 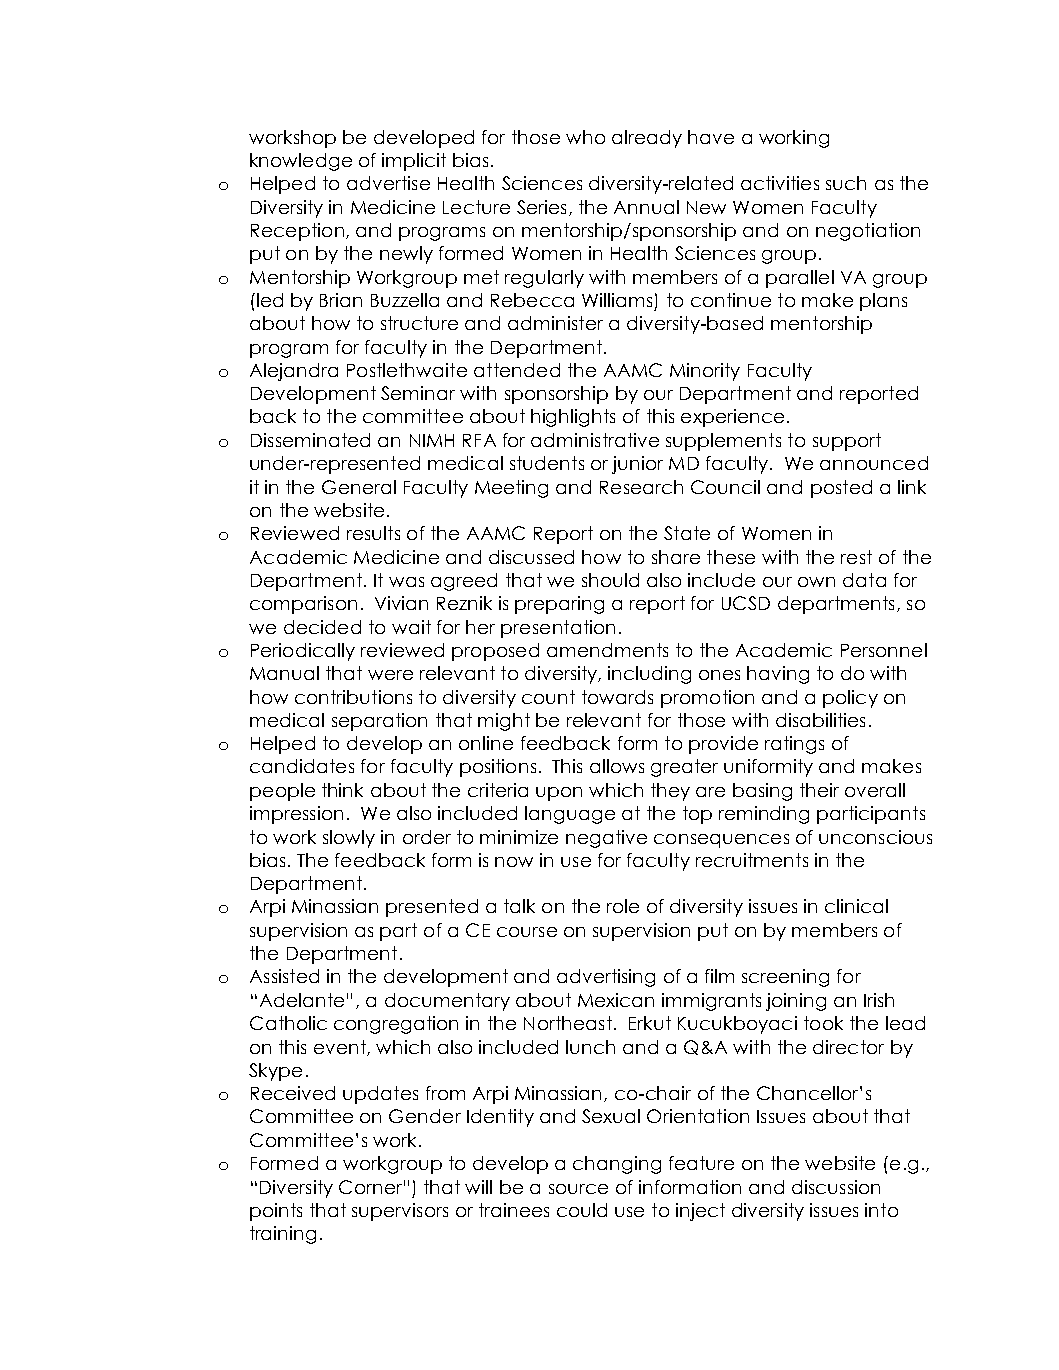 What do you see at coordinates (373, 533) in the screenshot?
I see `results` at bounding box center [373, 533].
